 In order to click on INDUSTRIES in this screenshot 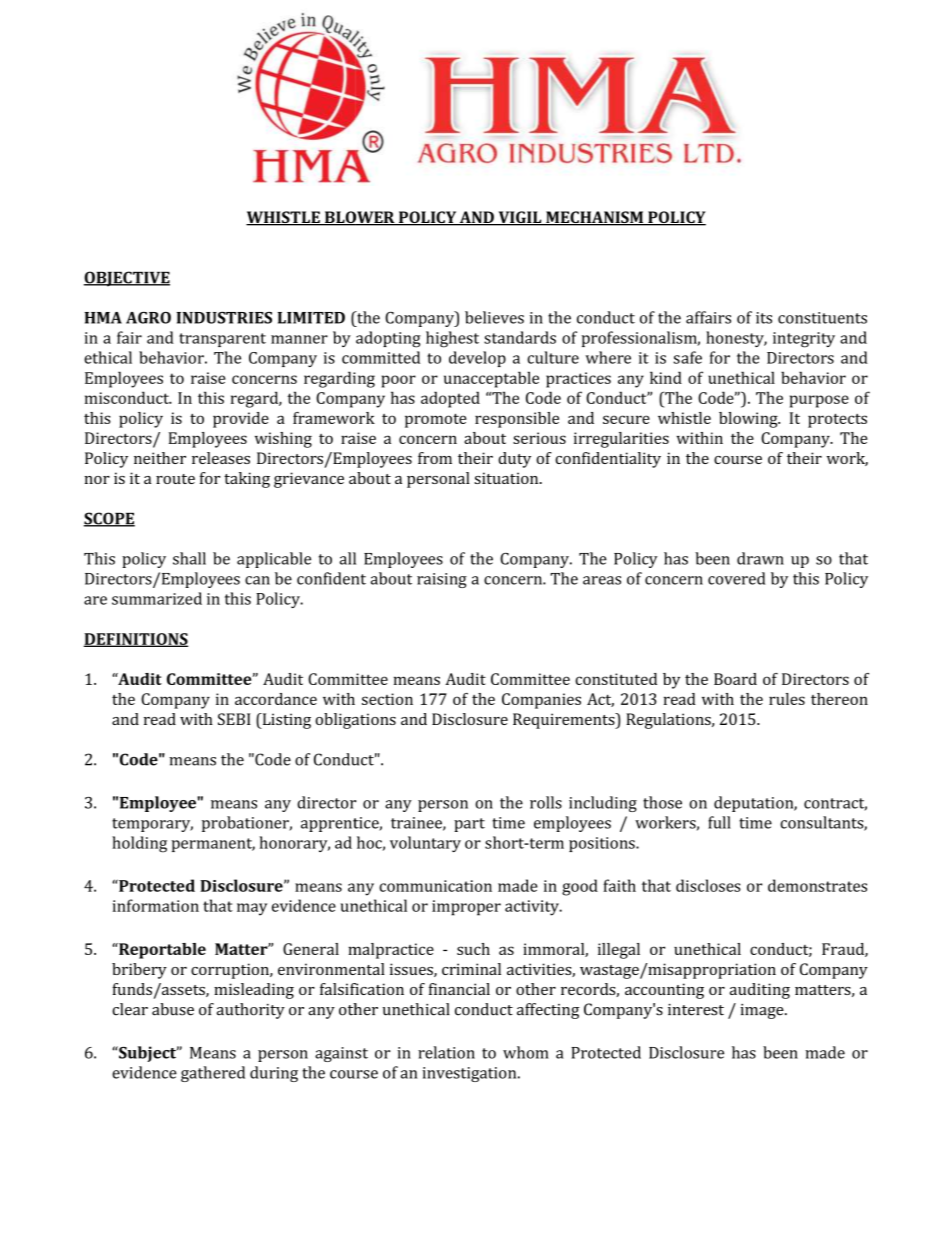, I will do `click(224, 318)`.
